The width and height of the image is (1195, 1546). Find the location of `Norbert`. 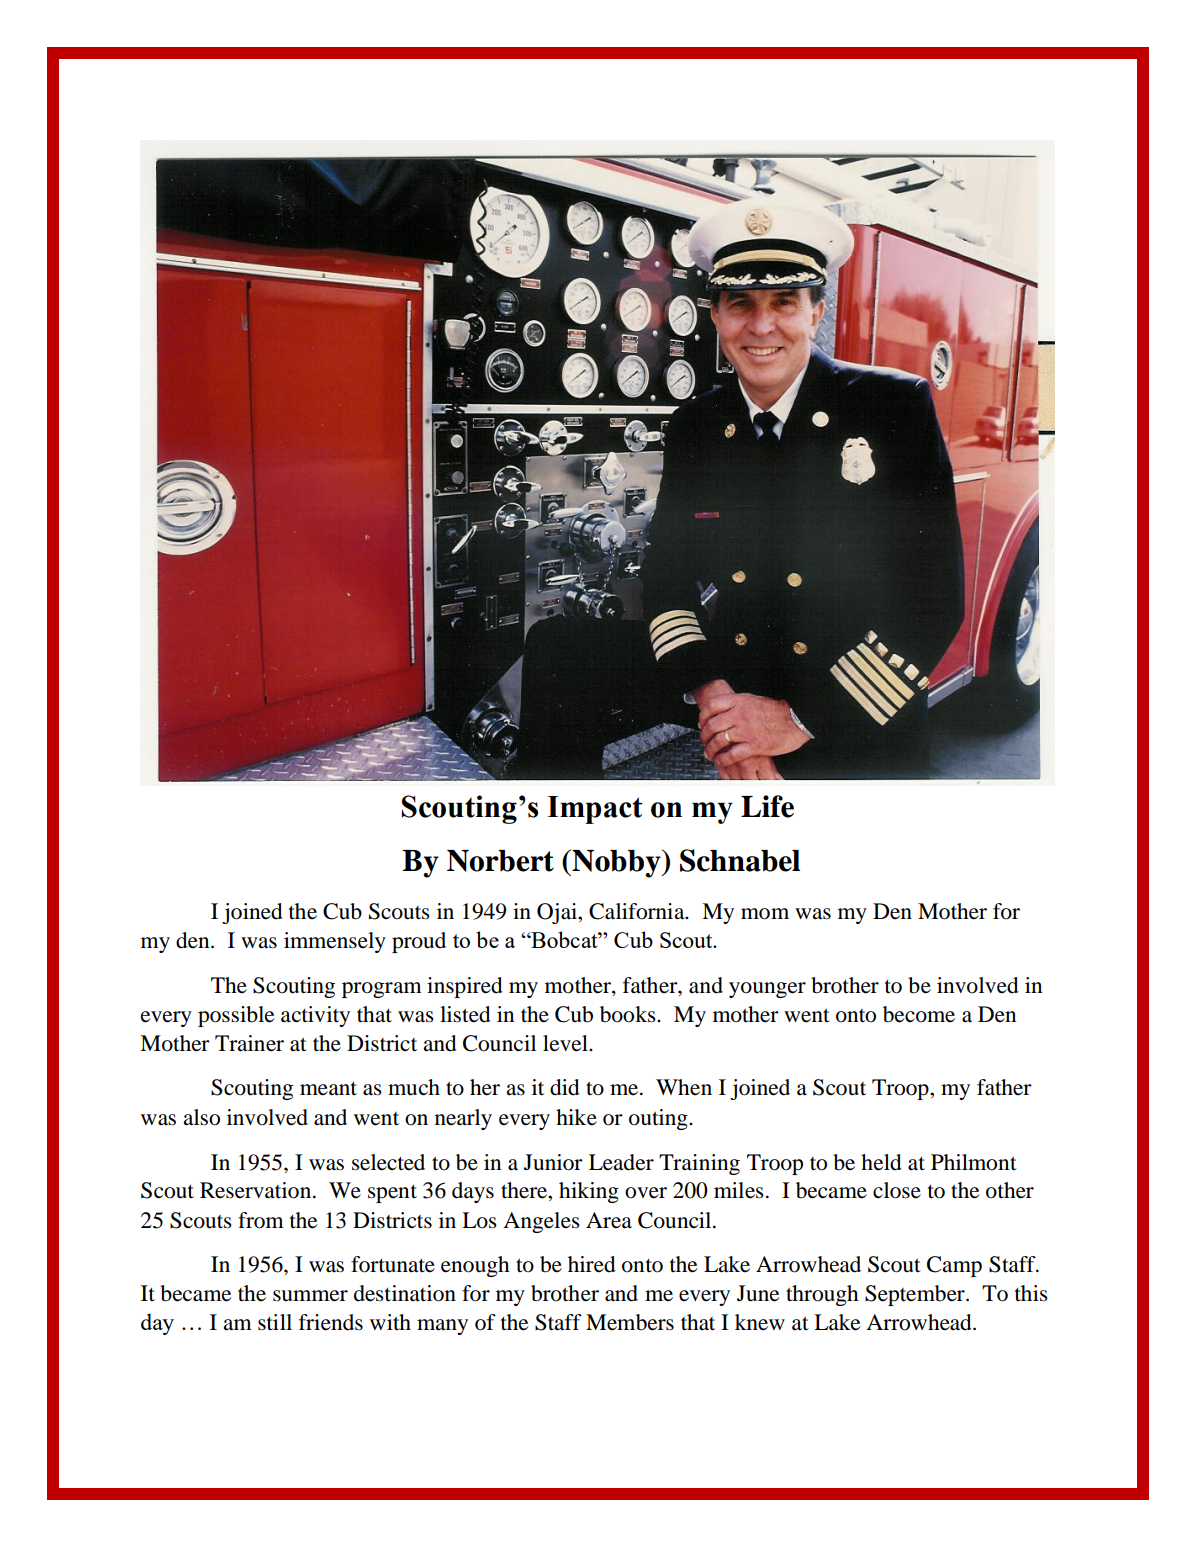

Norbert is located at coordinates (500, 861).
